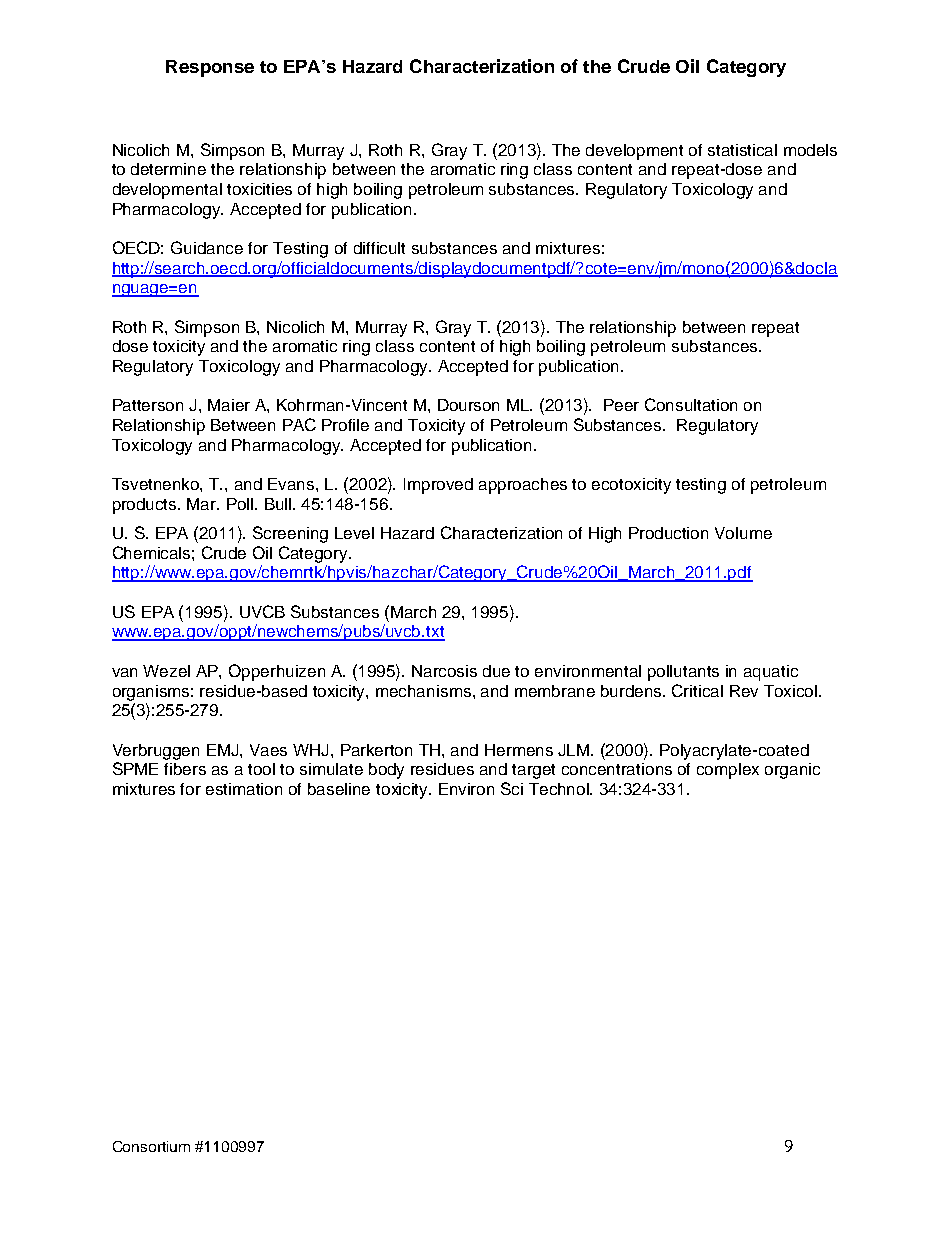 The height and width of the screenshot is (1233, 952). Describe the element at coordinates (742, 150) in the screenshot. I see `statistical` at that location.
